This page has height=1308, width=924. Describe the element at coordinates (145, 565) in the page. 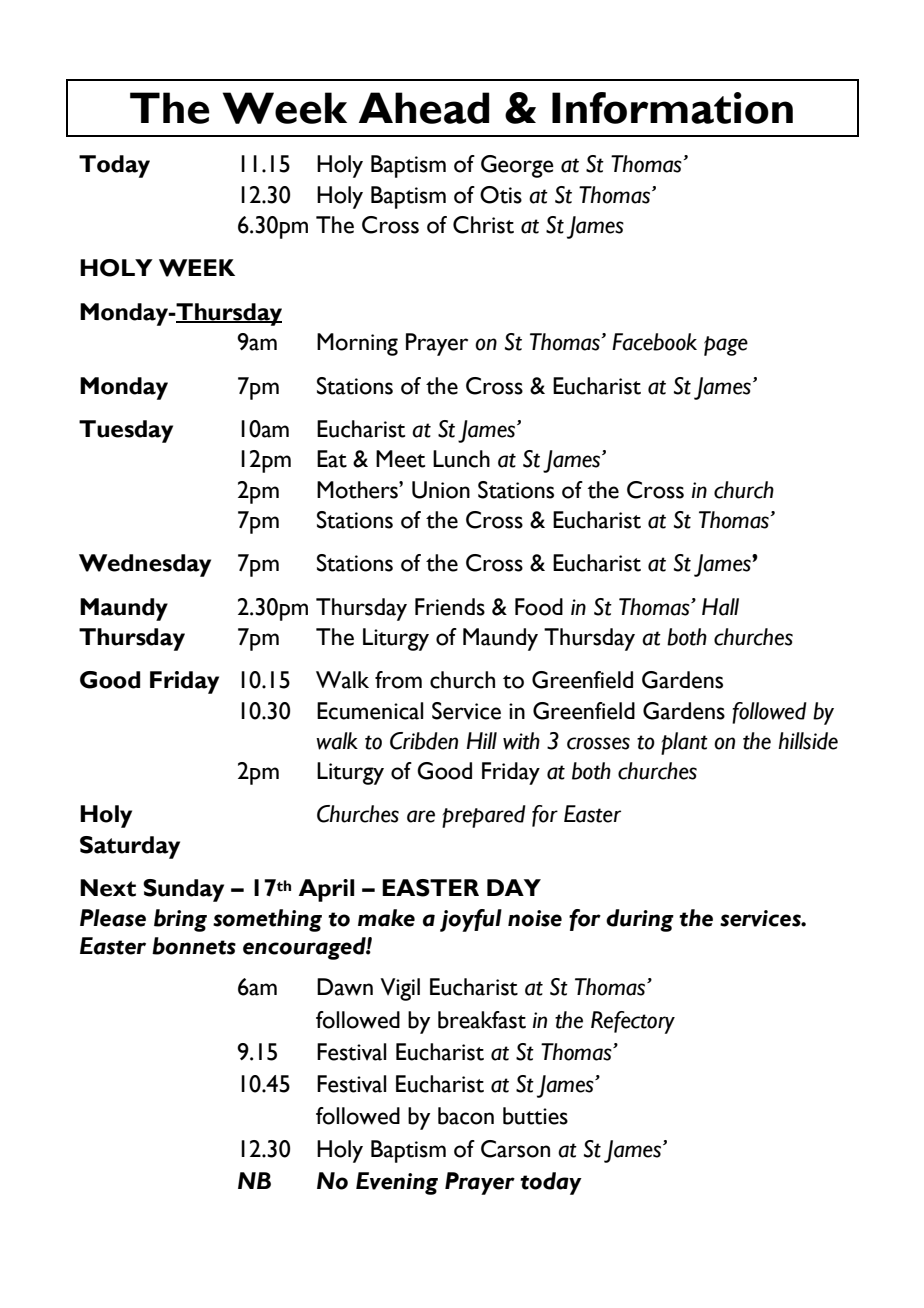

I see `Wednesday` at that location.
